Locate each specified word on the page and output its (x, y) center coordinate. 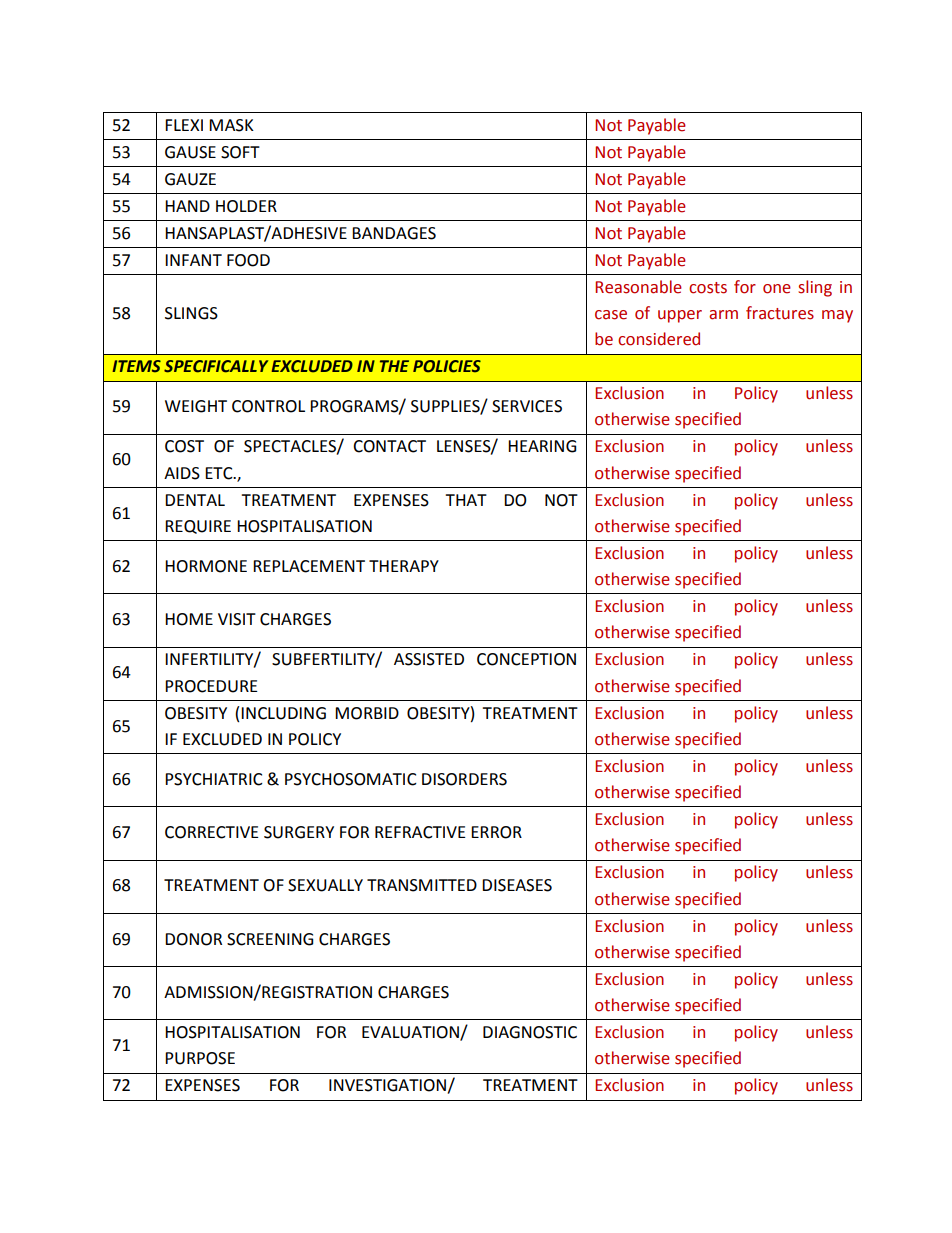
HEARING (542, 446)
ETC (220, 473)
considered (659, 339)
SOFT (240, 152)
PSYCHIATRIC (214, 779)
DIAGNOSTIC (530, 1032)
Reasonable (638, 287)
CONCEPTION (526, 659)
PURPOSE (200, 1058)
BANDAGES (394, 233)
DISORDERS (464, 779)
